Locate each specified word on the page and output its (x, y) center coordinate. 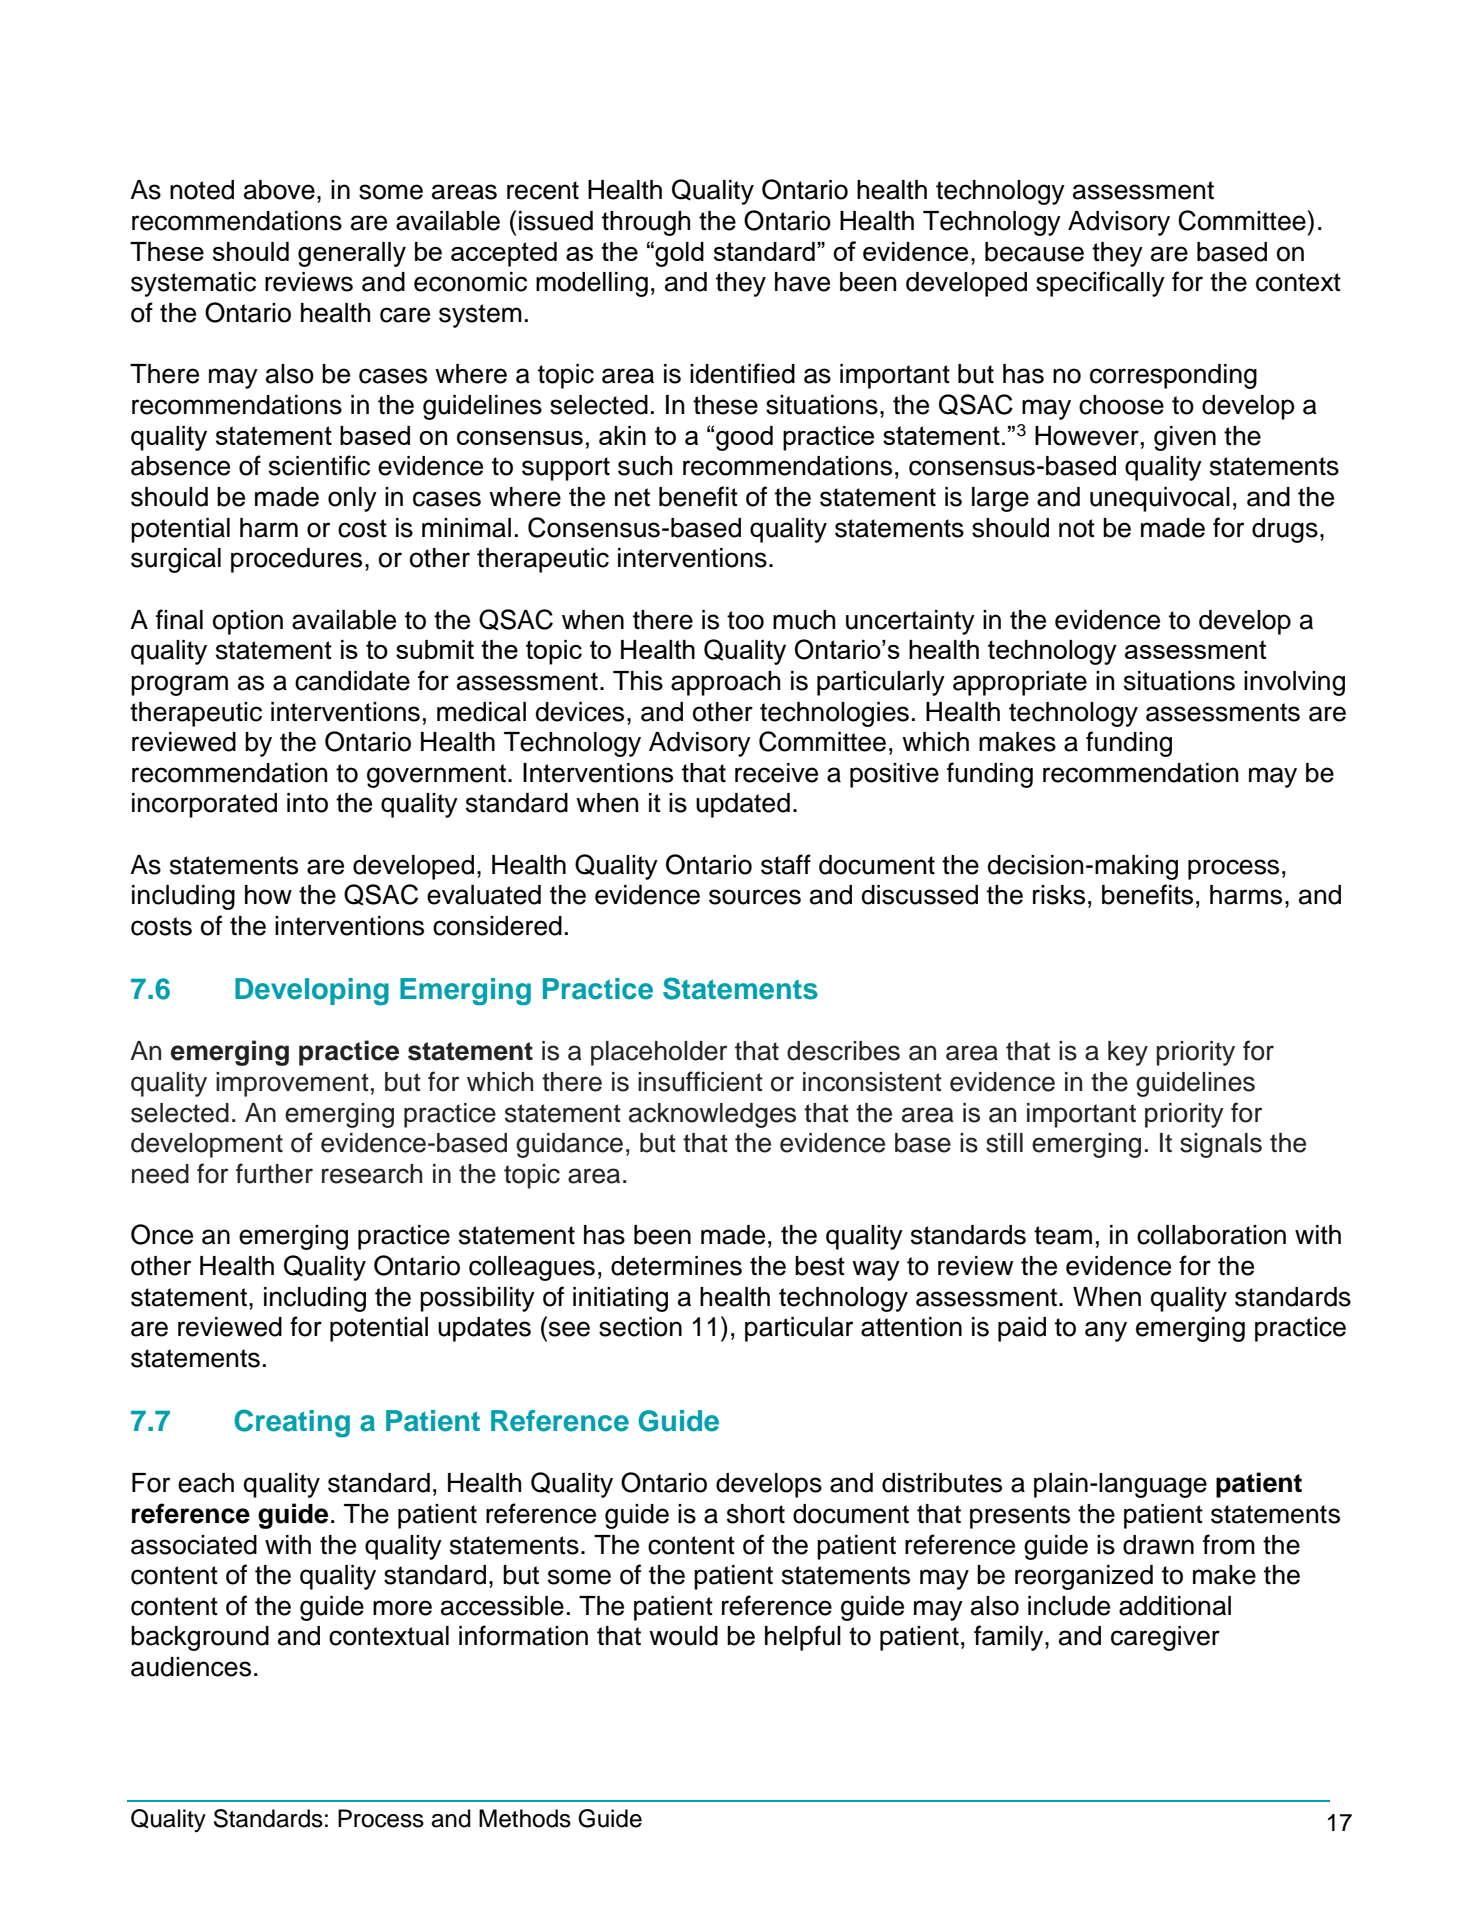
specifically (1100, 284)
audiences (191, 1667)
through (646, 223)
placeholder (659, 1053)
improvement (292, 1084)
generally (352, 254)
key (1128, 1053)
